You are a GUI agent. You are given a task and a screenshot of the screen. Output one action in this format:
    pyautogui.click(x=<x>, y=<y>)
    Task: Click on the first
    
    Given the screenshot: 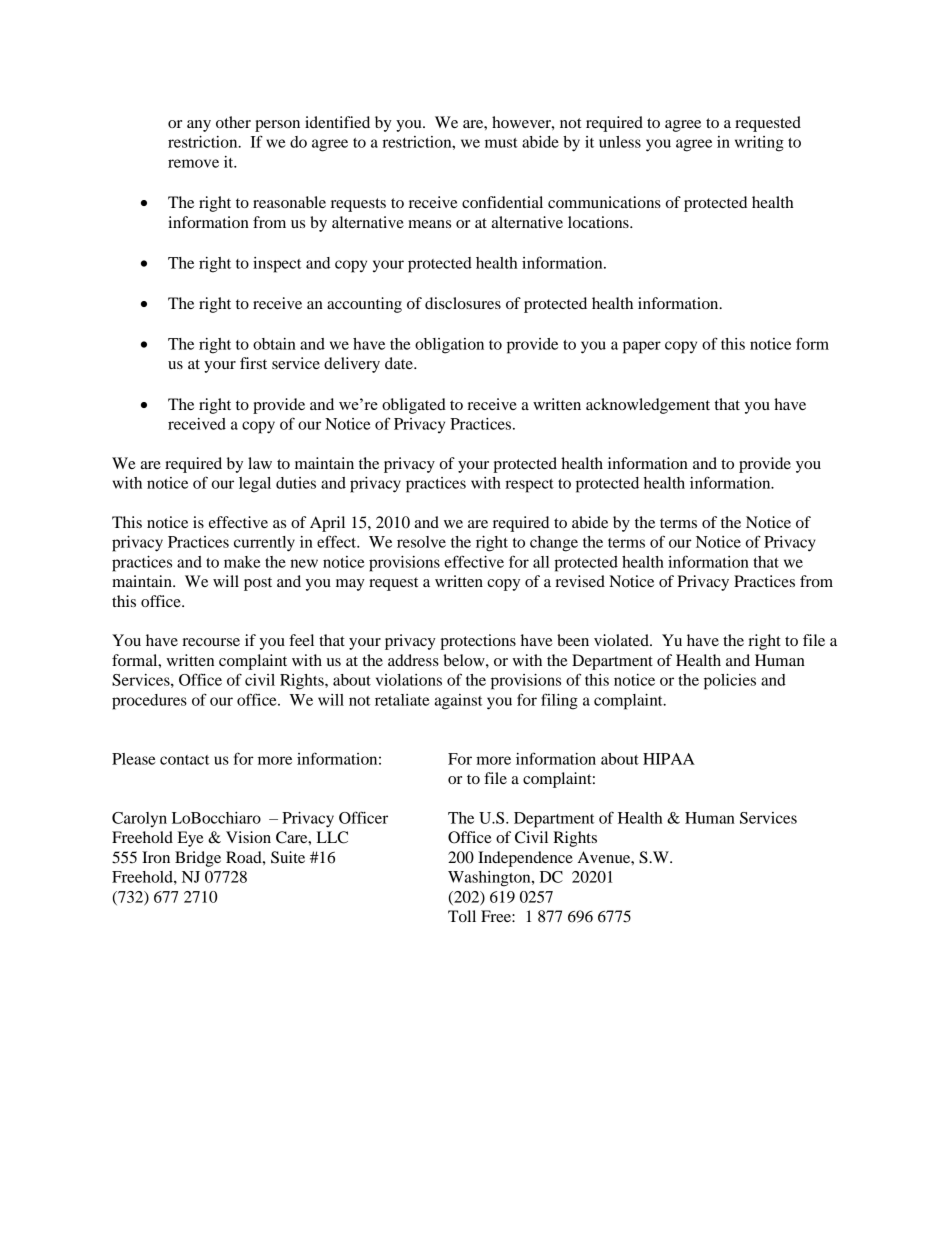 What is the action you would take?
    pyautogui.click(x=253, y=363)
